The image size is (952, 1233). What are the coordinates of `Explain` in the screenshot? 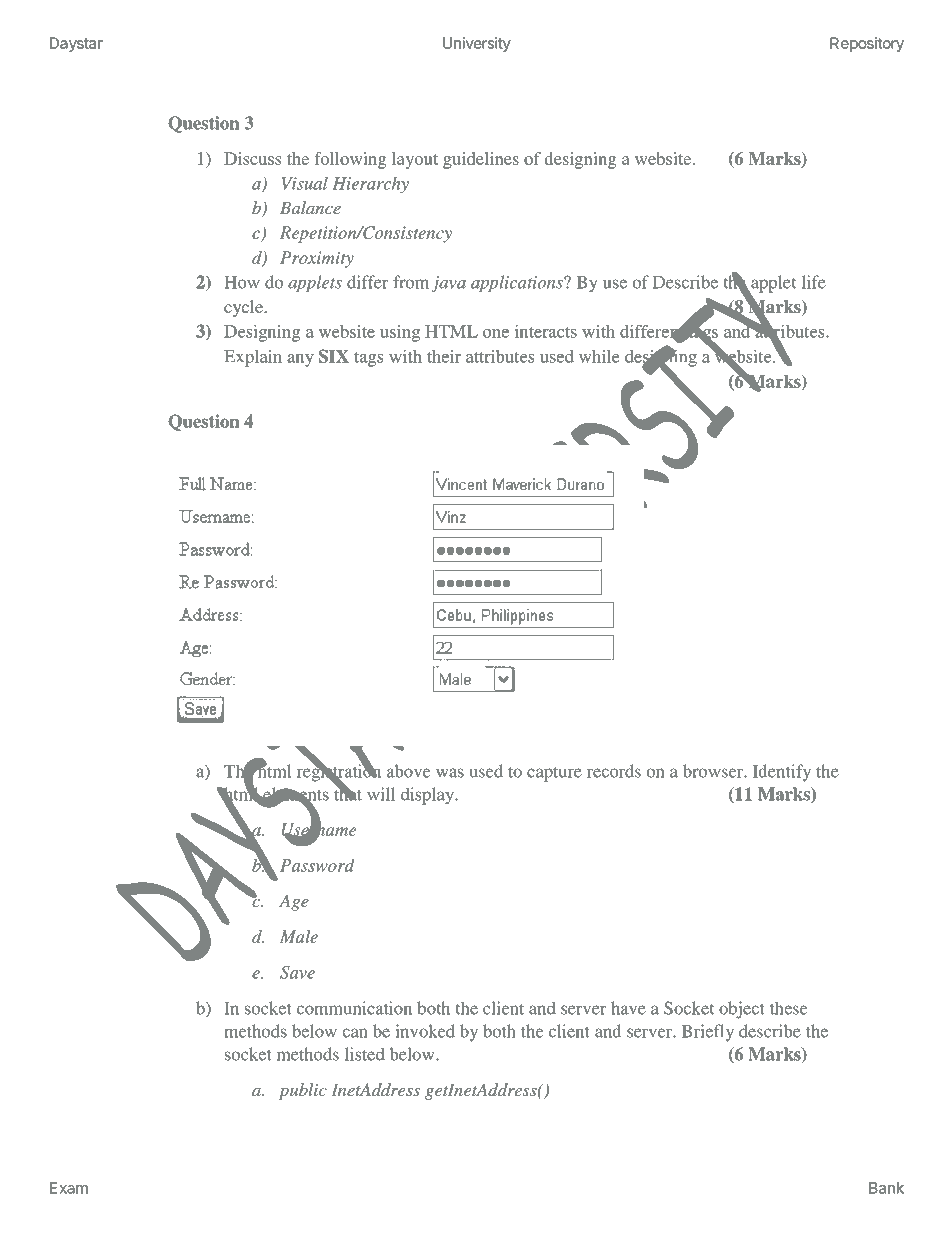 It's located at (253, 358).
